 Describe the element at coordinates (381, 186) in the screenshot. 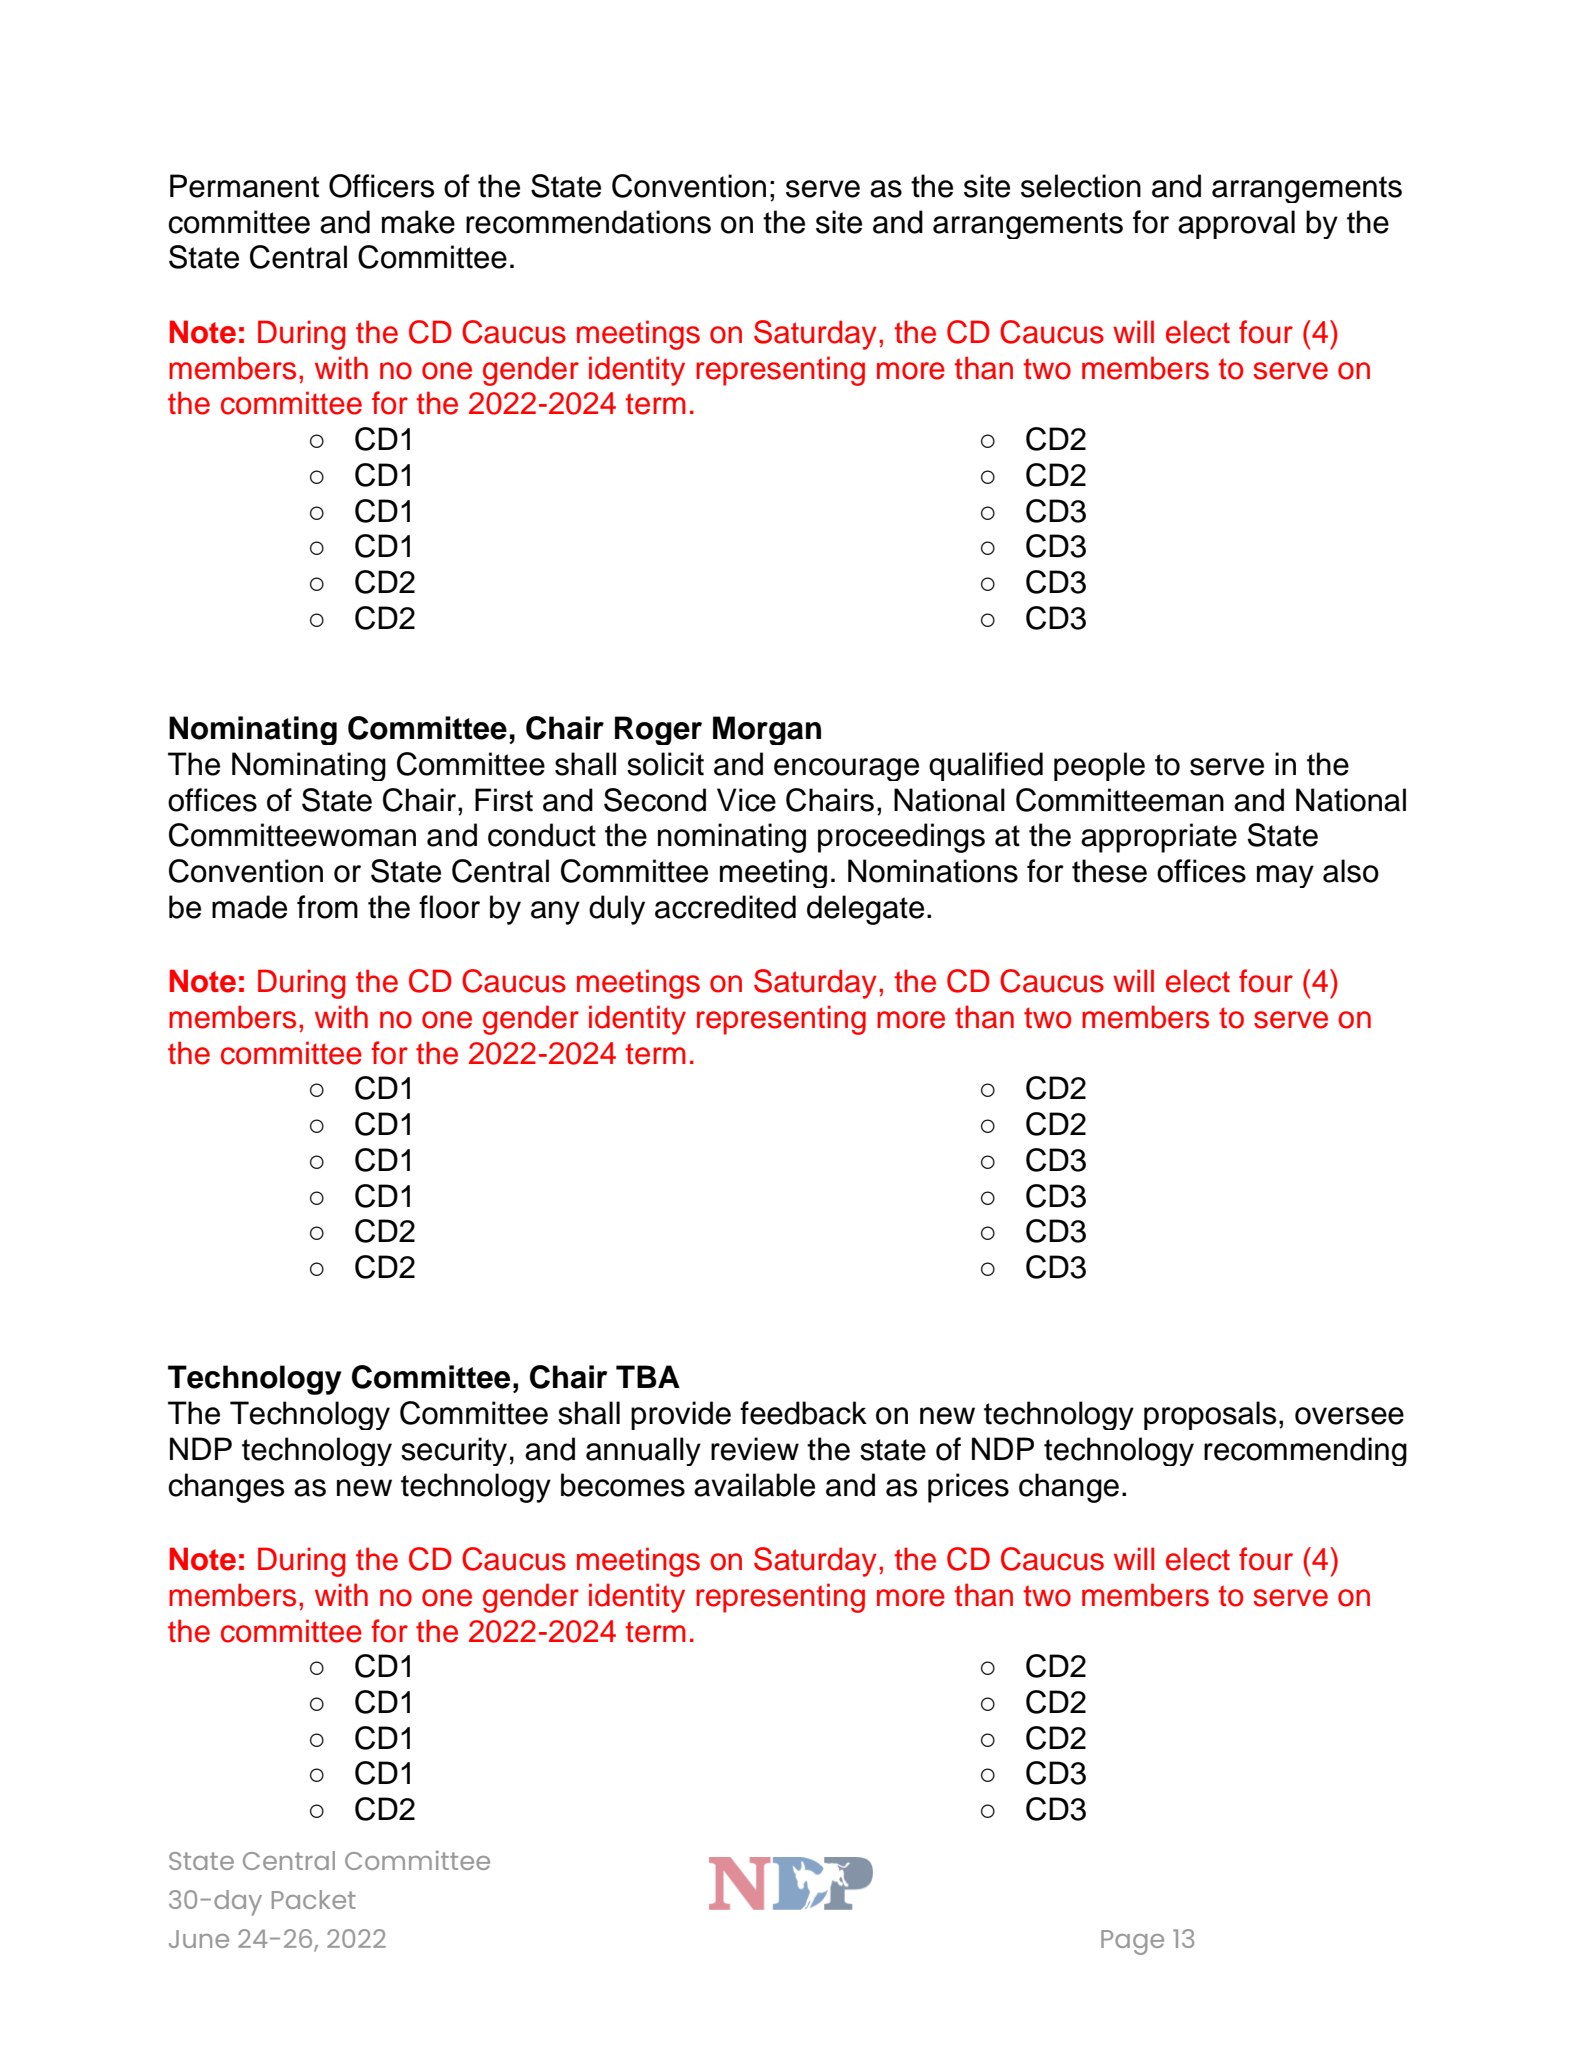

I see `Officers` at that location.
